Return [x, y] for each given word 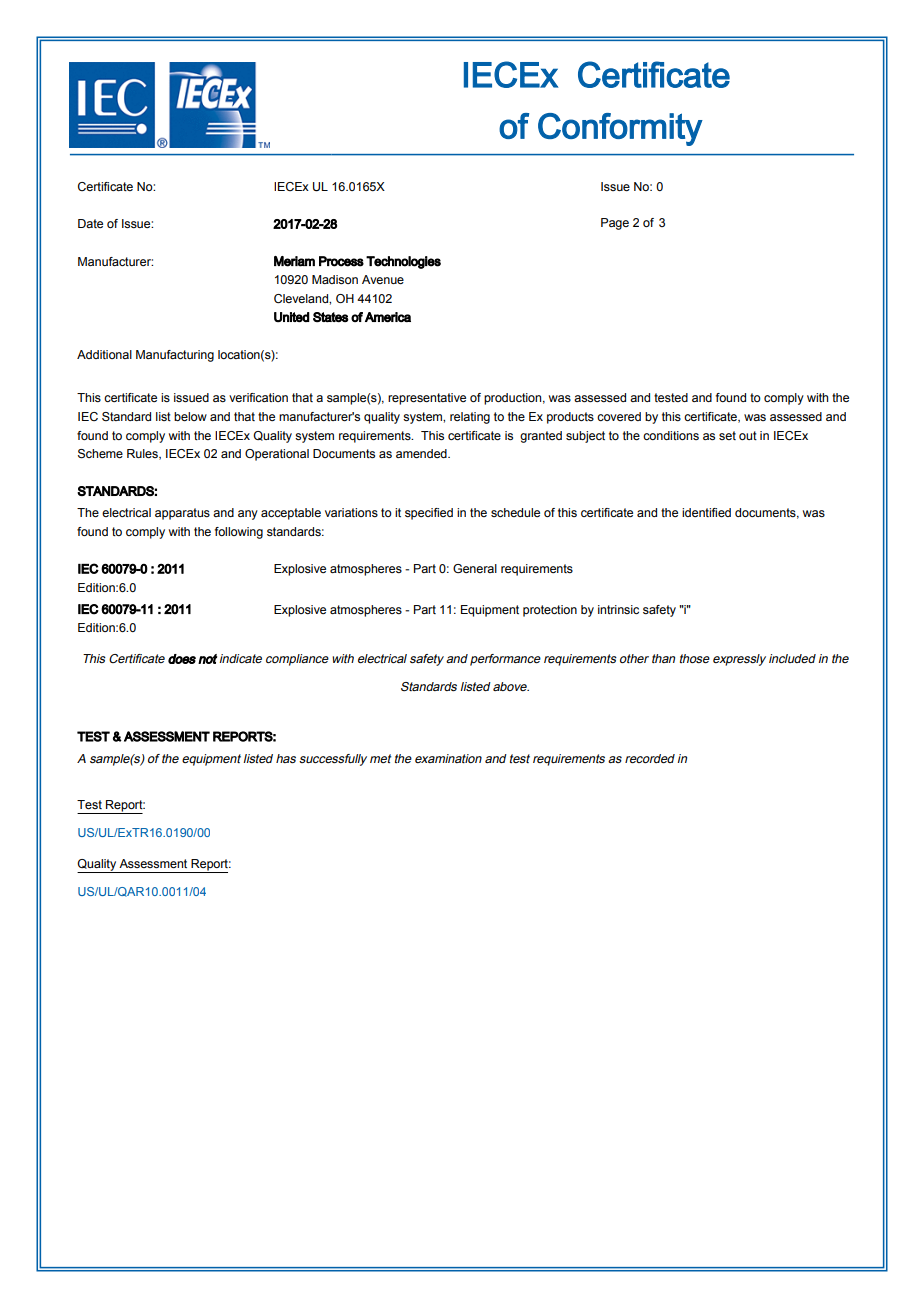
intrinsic [618, 609]
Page [615, 224]
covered [619, 416]
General [475, 568]
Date [90, 223]
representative [427, 399]
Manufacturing [175, 356]
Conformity [620, 129]
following [239, 533]
